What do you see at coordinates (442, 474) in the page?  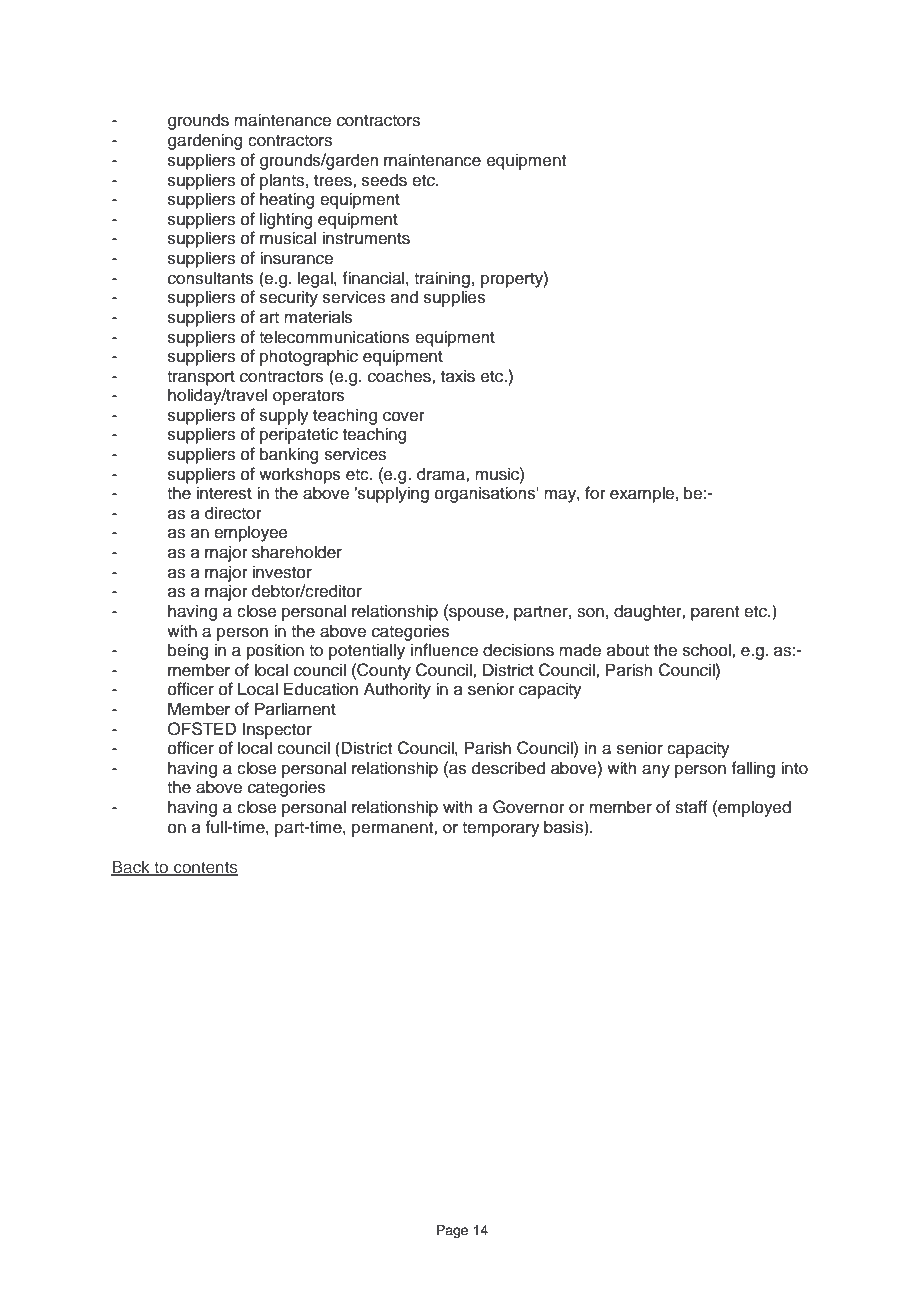 I see `drama` at bounding box center [442, 474].
